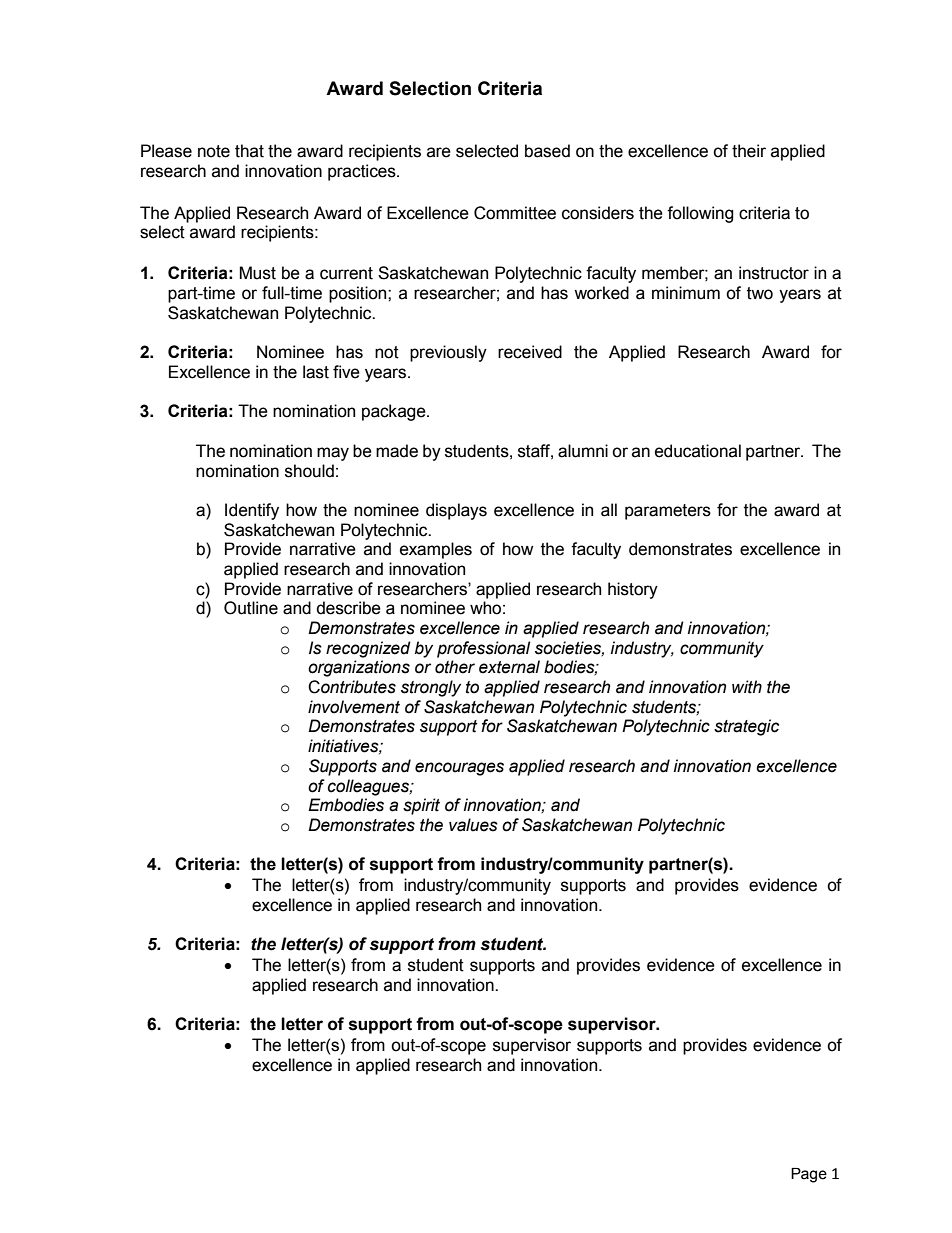  Describe the element at coordinates (249, 151) in the page. I see `that` at that location.
